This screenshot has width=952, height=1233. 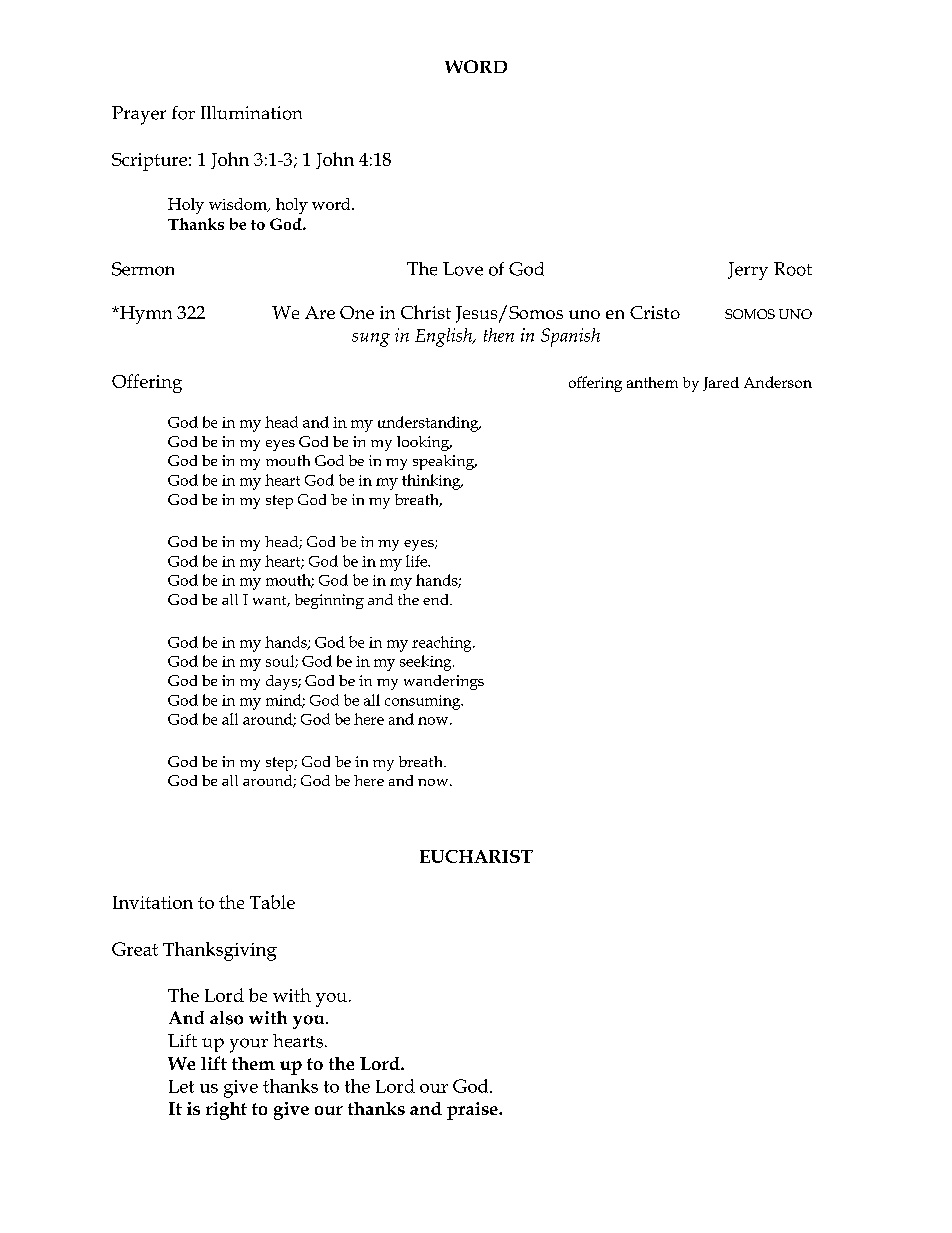 I want to click on Let, so click(x=181, y=1086).
